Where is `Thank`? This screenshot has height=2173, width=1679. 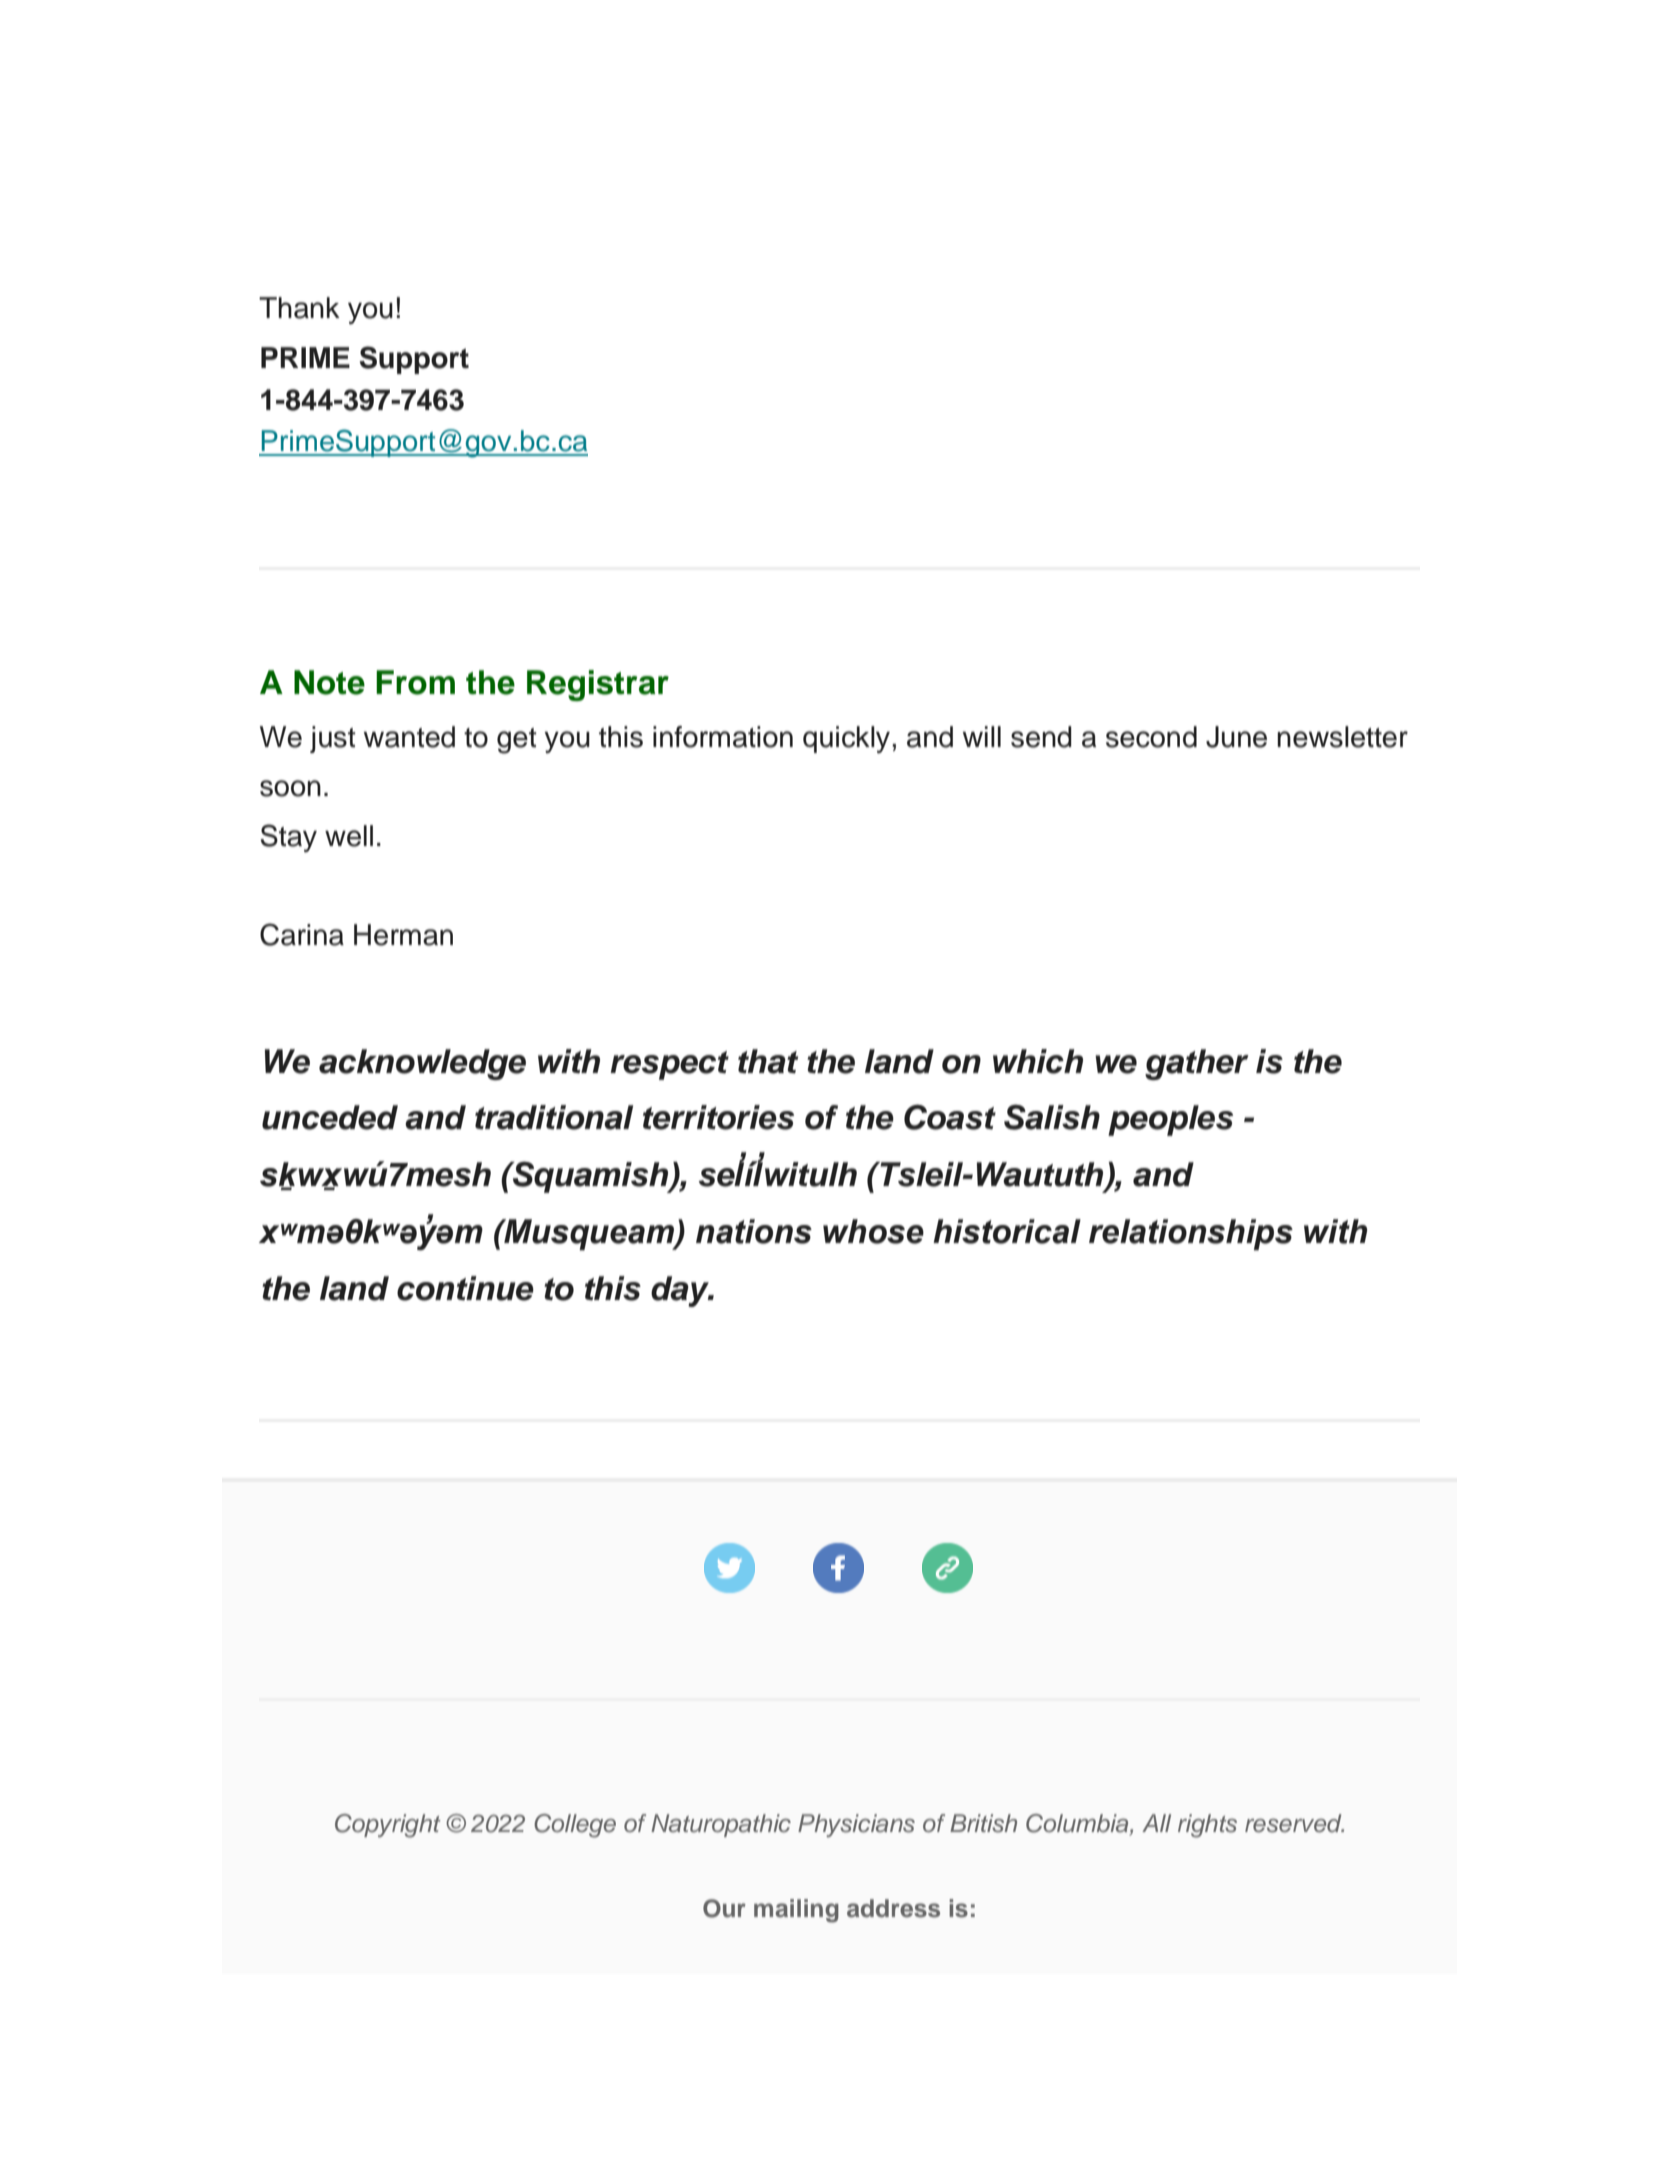 Thank is located at coordinates (299, 308).
